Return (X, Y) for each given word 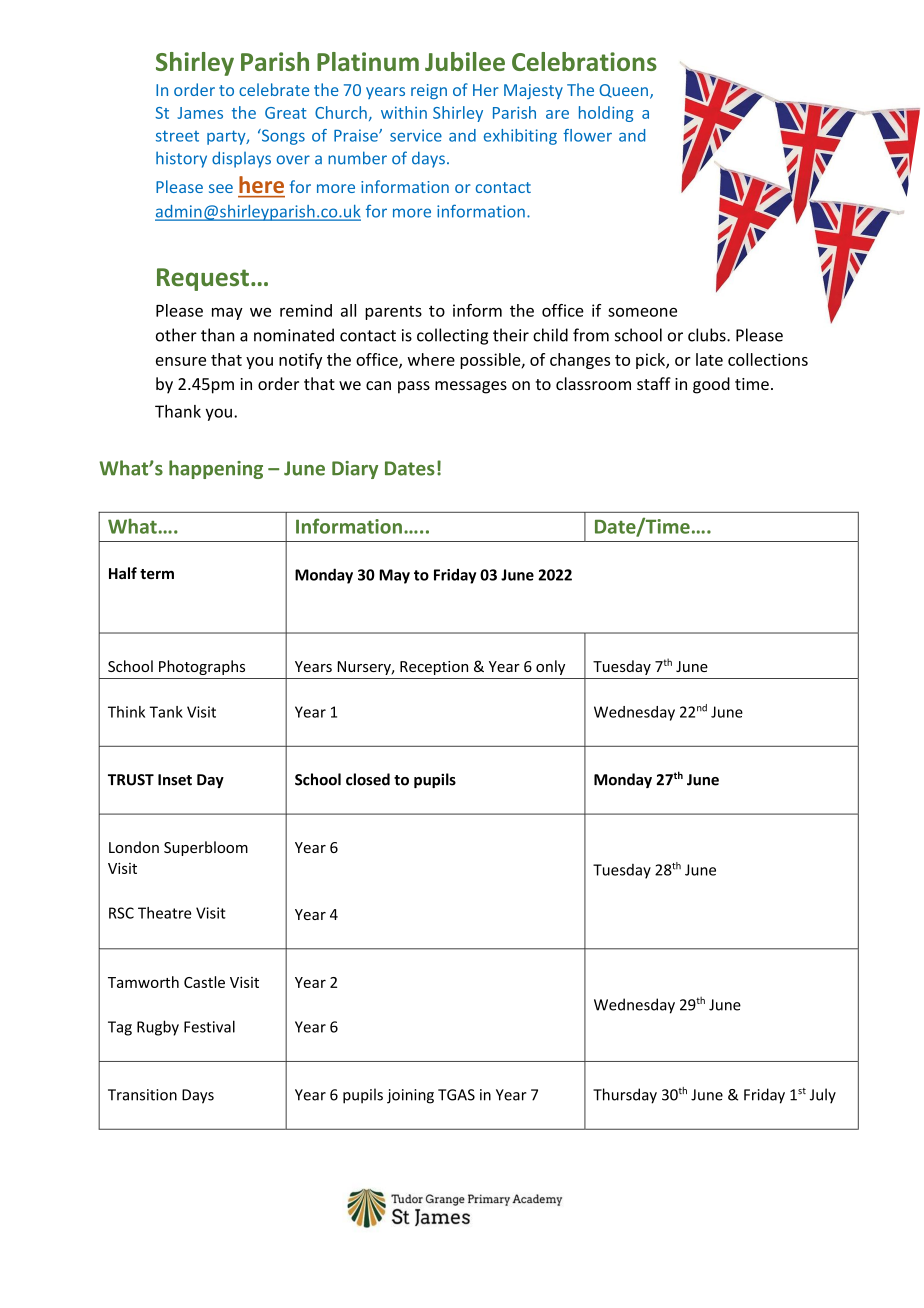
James (200, 113)
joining (410, 1096)
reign (429, 91)
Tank (166, 712)
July (823, 1096)
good (711, 385)
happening (216, 469)
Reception (434, 668)
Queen (623, 91)
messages (471, 387)
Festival (209, 1026)
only (550, 667)
